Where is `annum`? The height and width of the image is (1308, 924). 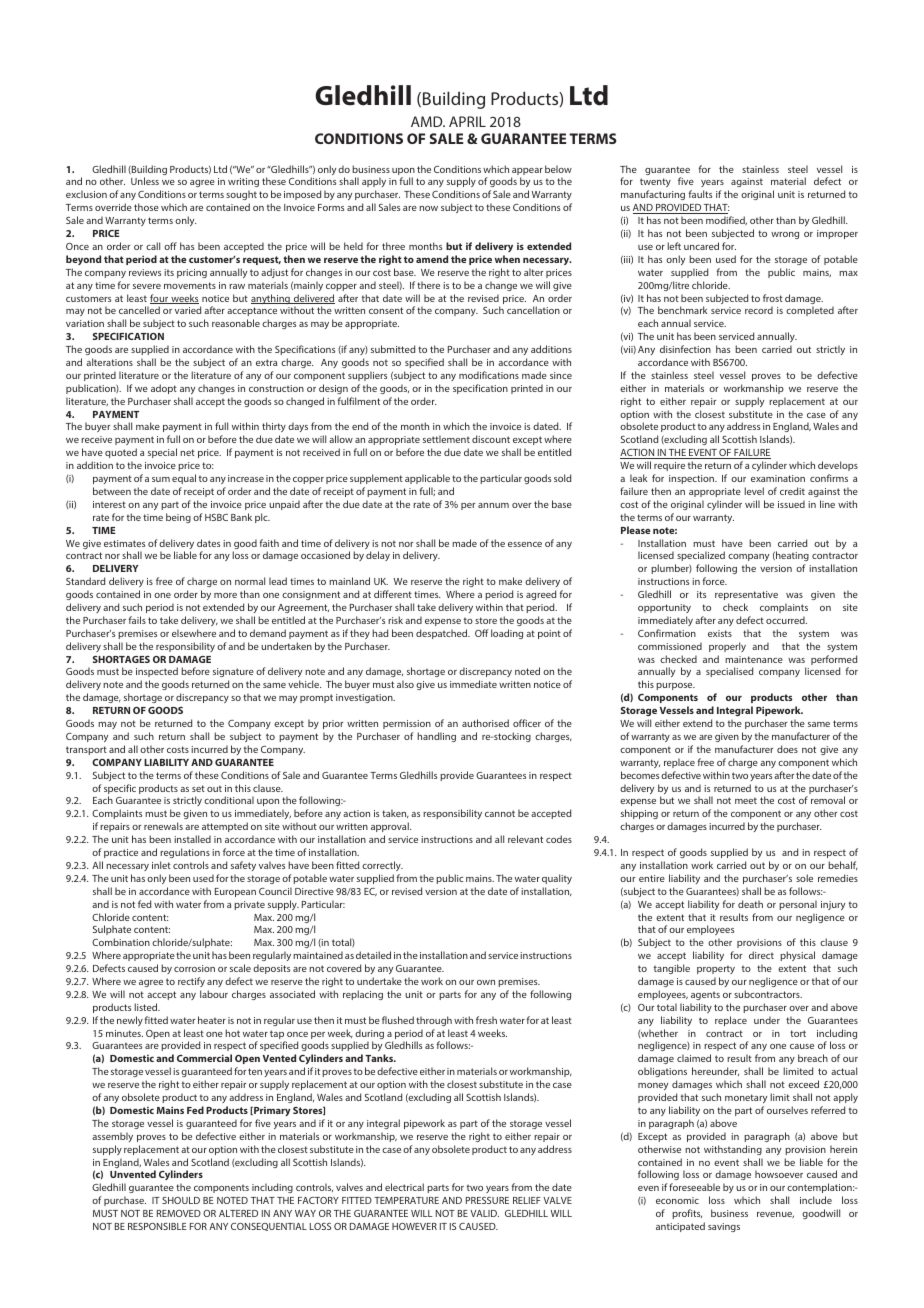
annum is located at coordinates (493, 505).
